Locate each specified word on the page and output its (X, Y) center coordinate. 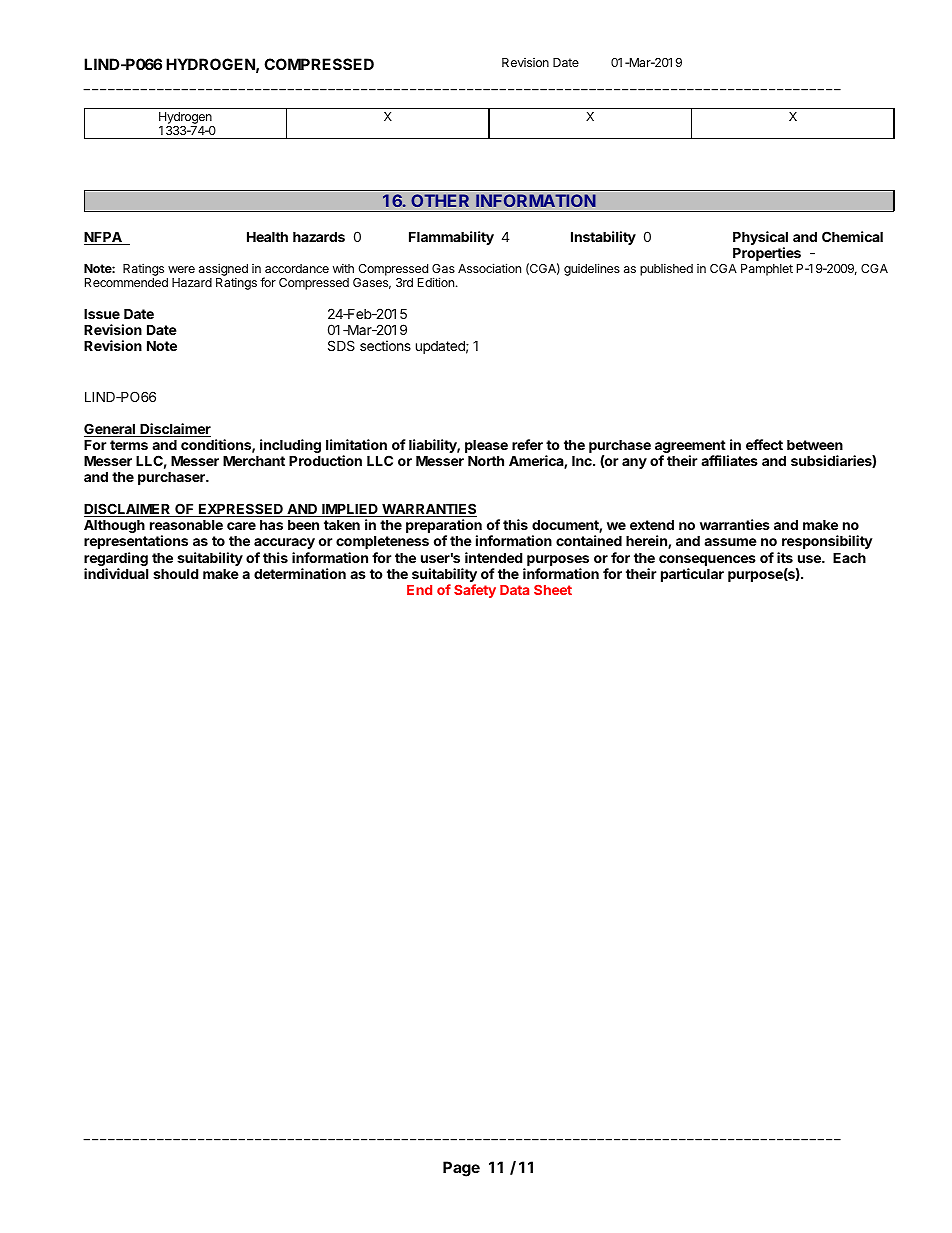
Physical (760, 239)
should (175, 574)
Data (514, 590)
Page (461, 1169)
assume (730, 542)
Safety (475, 591)
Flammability (451, 238)
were (181, 269)
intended (493, 557)
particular (692, 575)
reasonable (186, 525)
